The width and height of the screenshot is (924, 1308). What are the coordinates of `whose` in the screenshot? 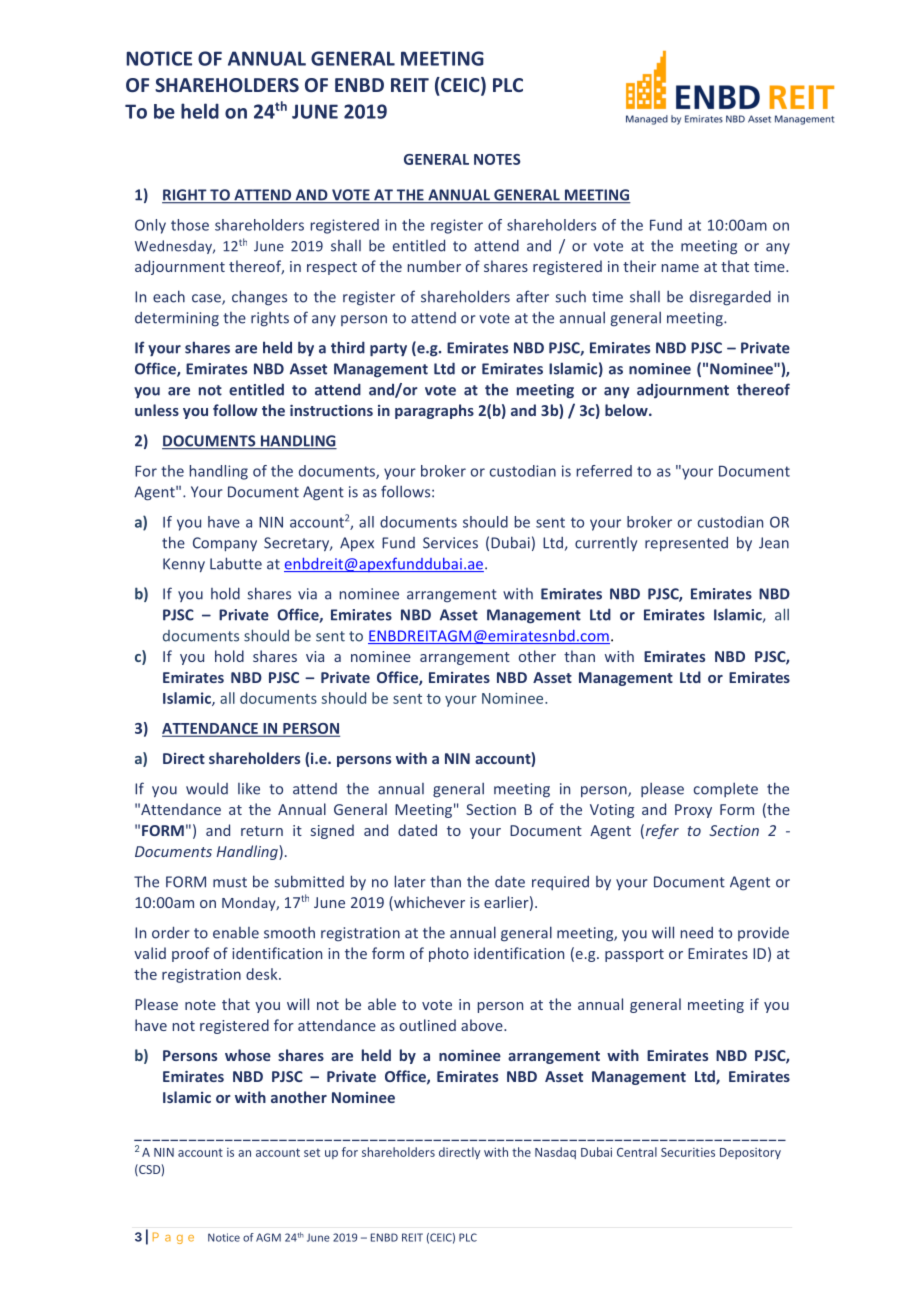 It's located at (248, 1055).
